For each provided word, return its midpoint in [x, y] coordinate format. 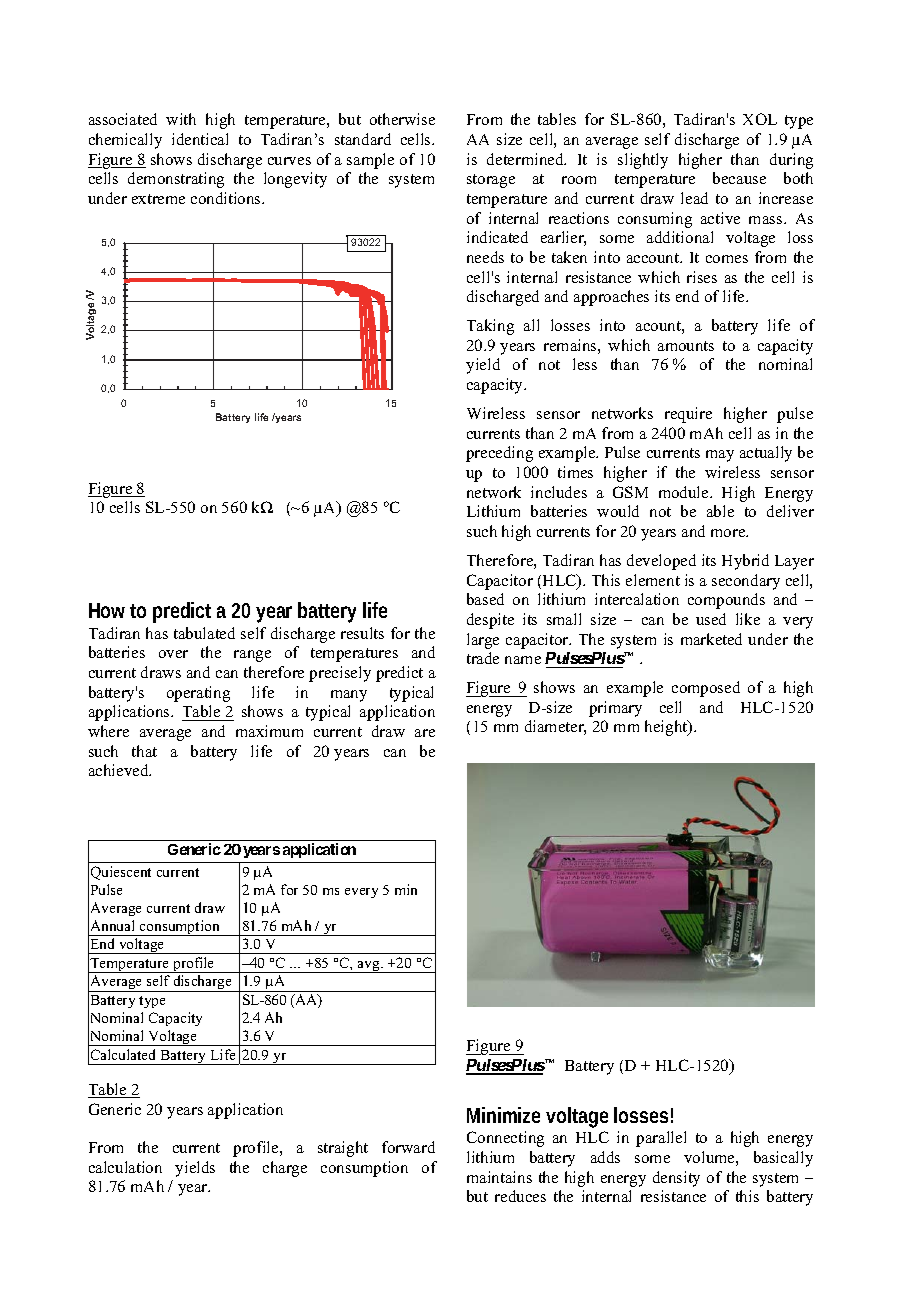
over [173, 654]
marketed [711, 639]
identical [200, 139]
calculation [125, 1167]
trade [483, 658]
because [739, 178]
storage [491, 181]
